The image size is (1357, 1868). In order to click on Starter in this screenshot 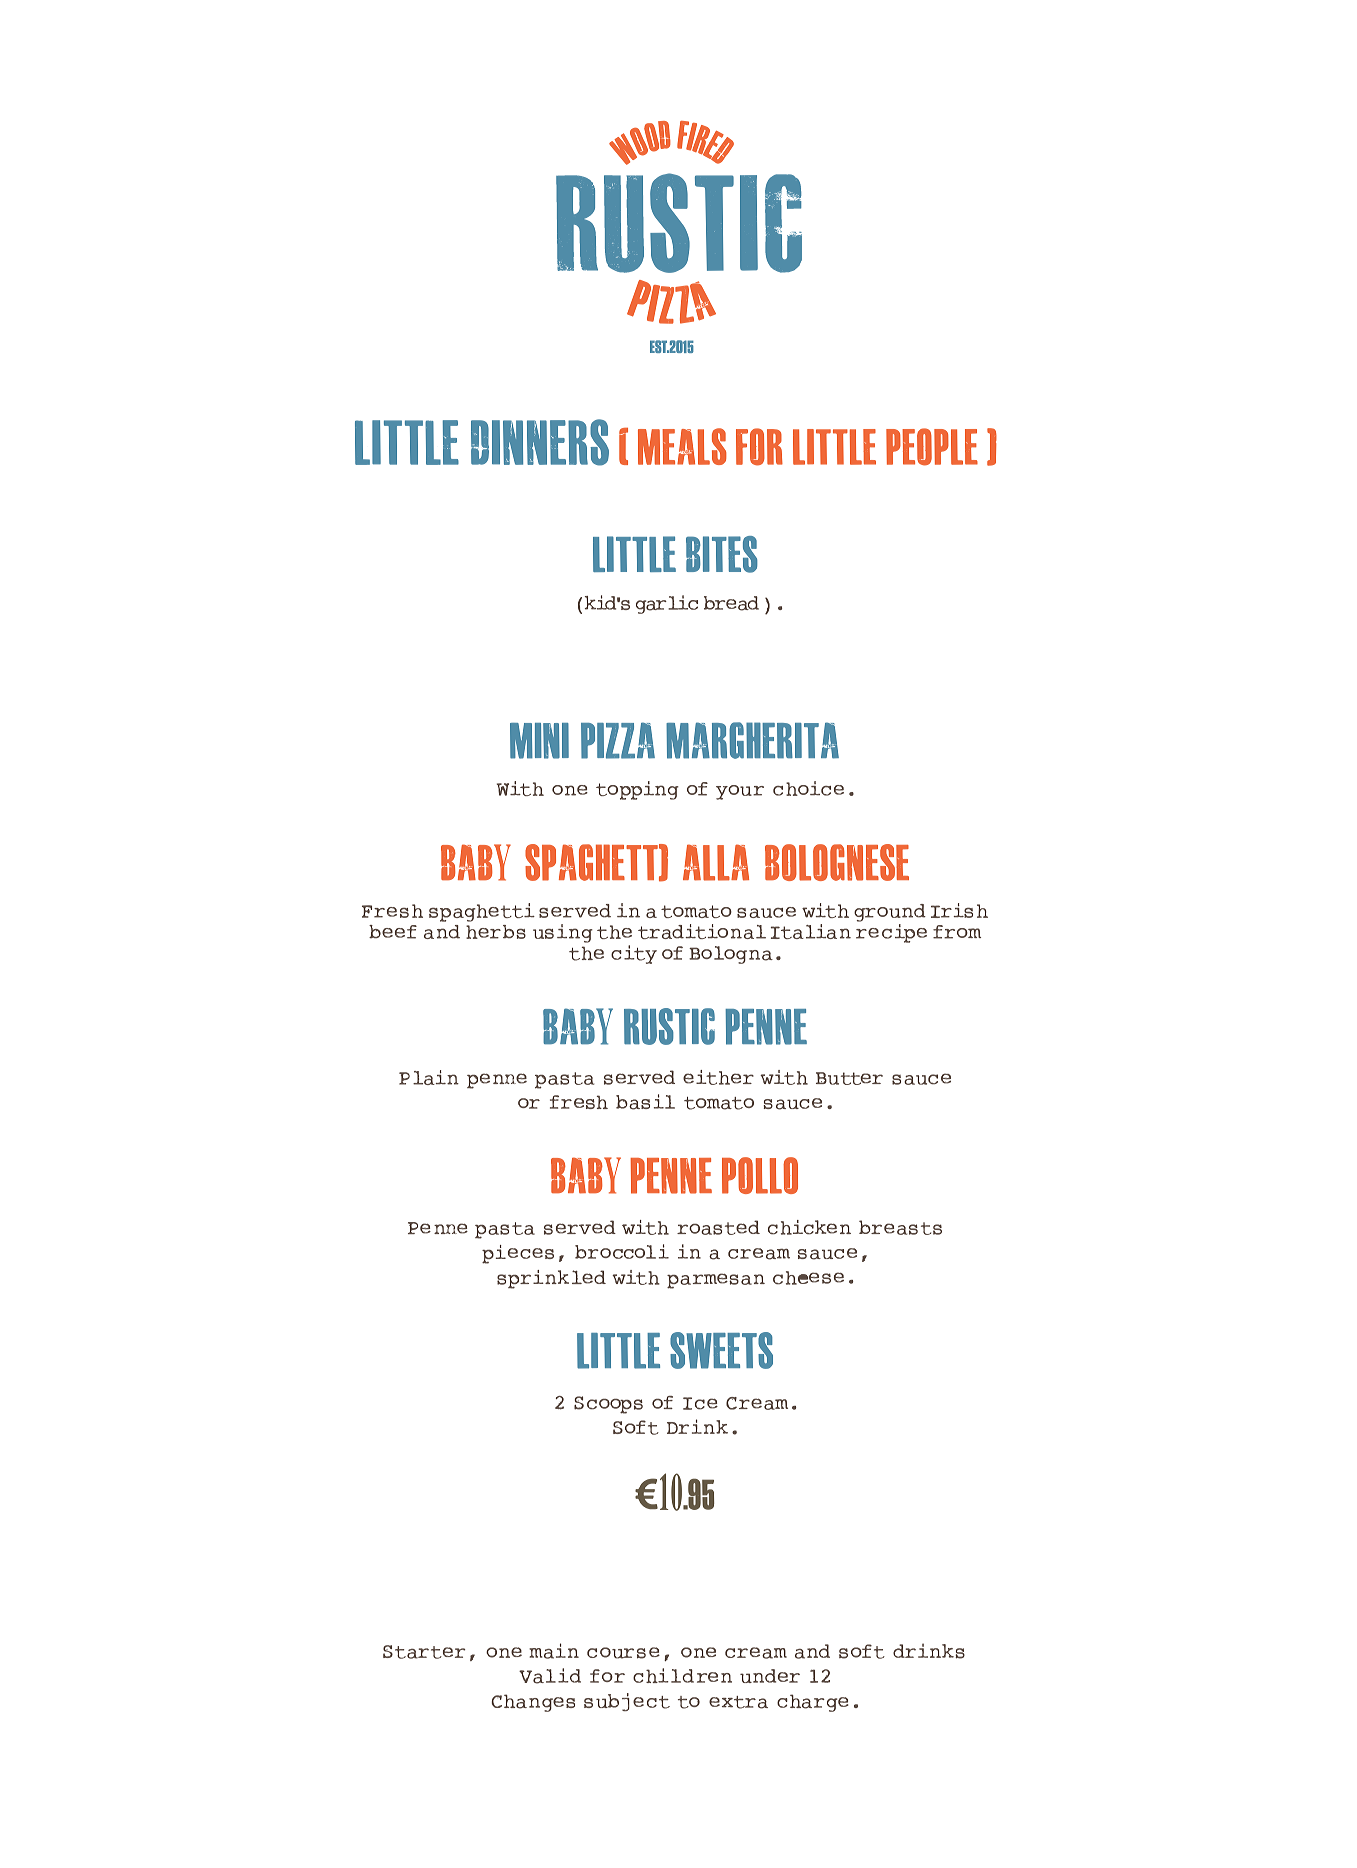, I will do `click(424, 1652)`.
